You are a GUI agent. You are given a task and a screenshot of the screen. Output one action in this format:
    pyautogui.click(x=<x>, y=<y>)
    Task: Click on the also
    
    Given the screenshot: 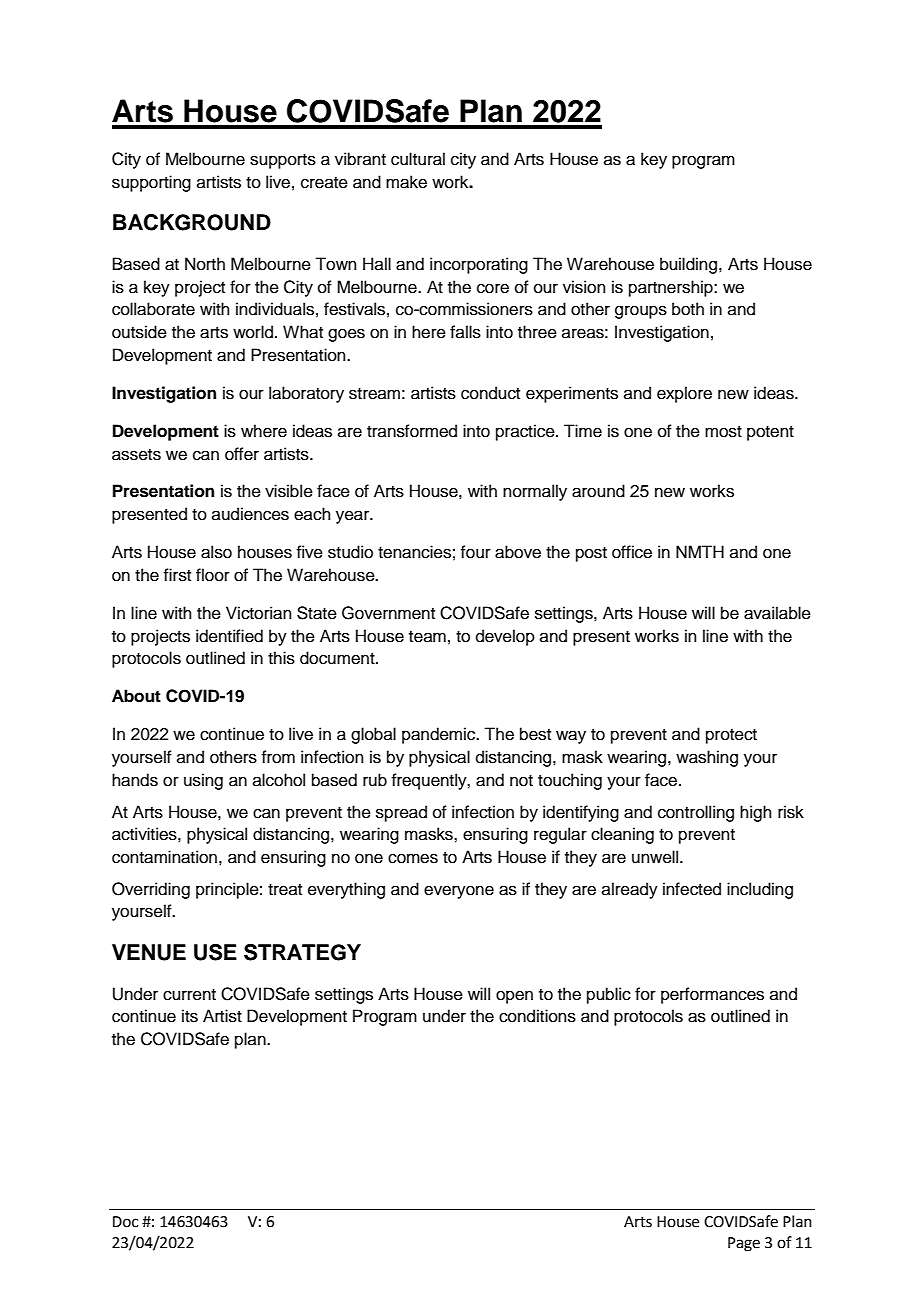 What is the action you would take?
    pyautogui.click(x=216, y=552)
